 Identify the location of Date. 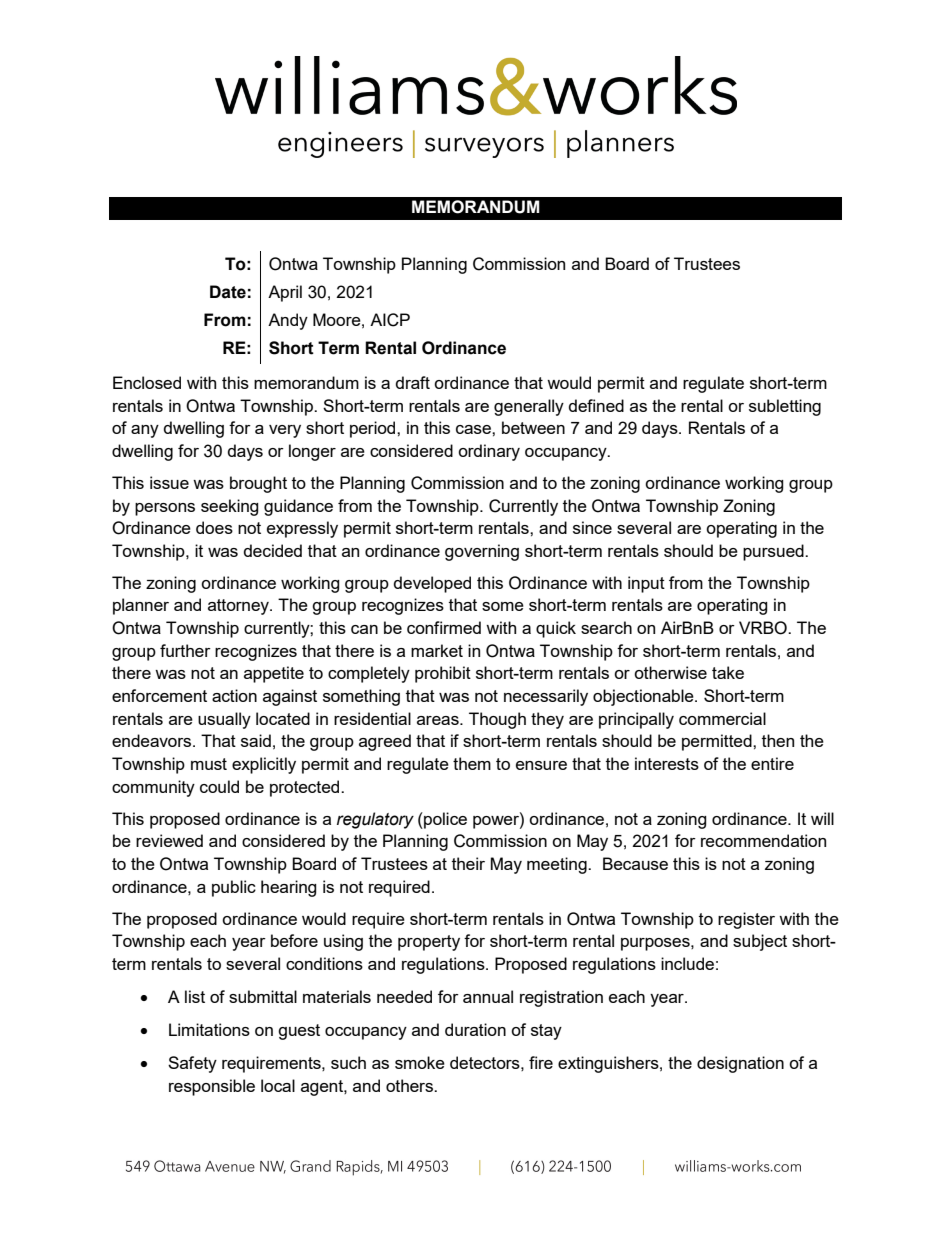
(228, 292).
